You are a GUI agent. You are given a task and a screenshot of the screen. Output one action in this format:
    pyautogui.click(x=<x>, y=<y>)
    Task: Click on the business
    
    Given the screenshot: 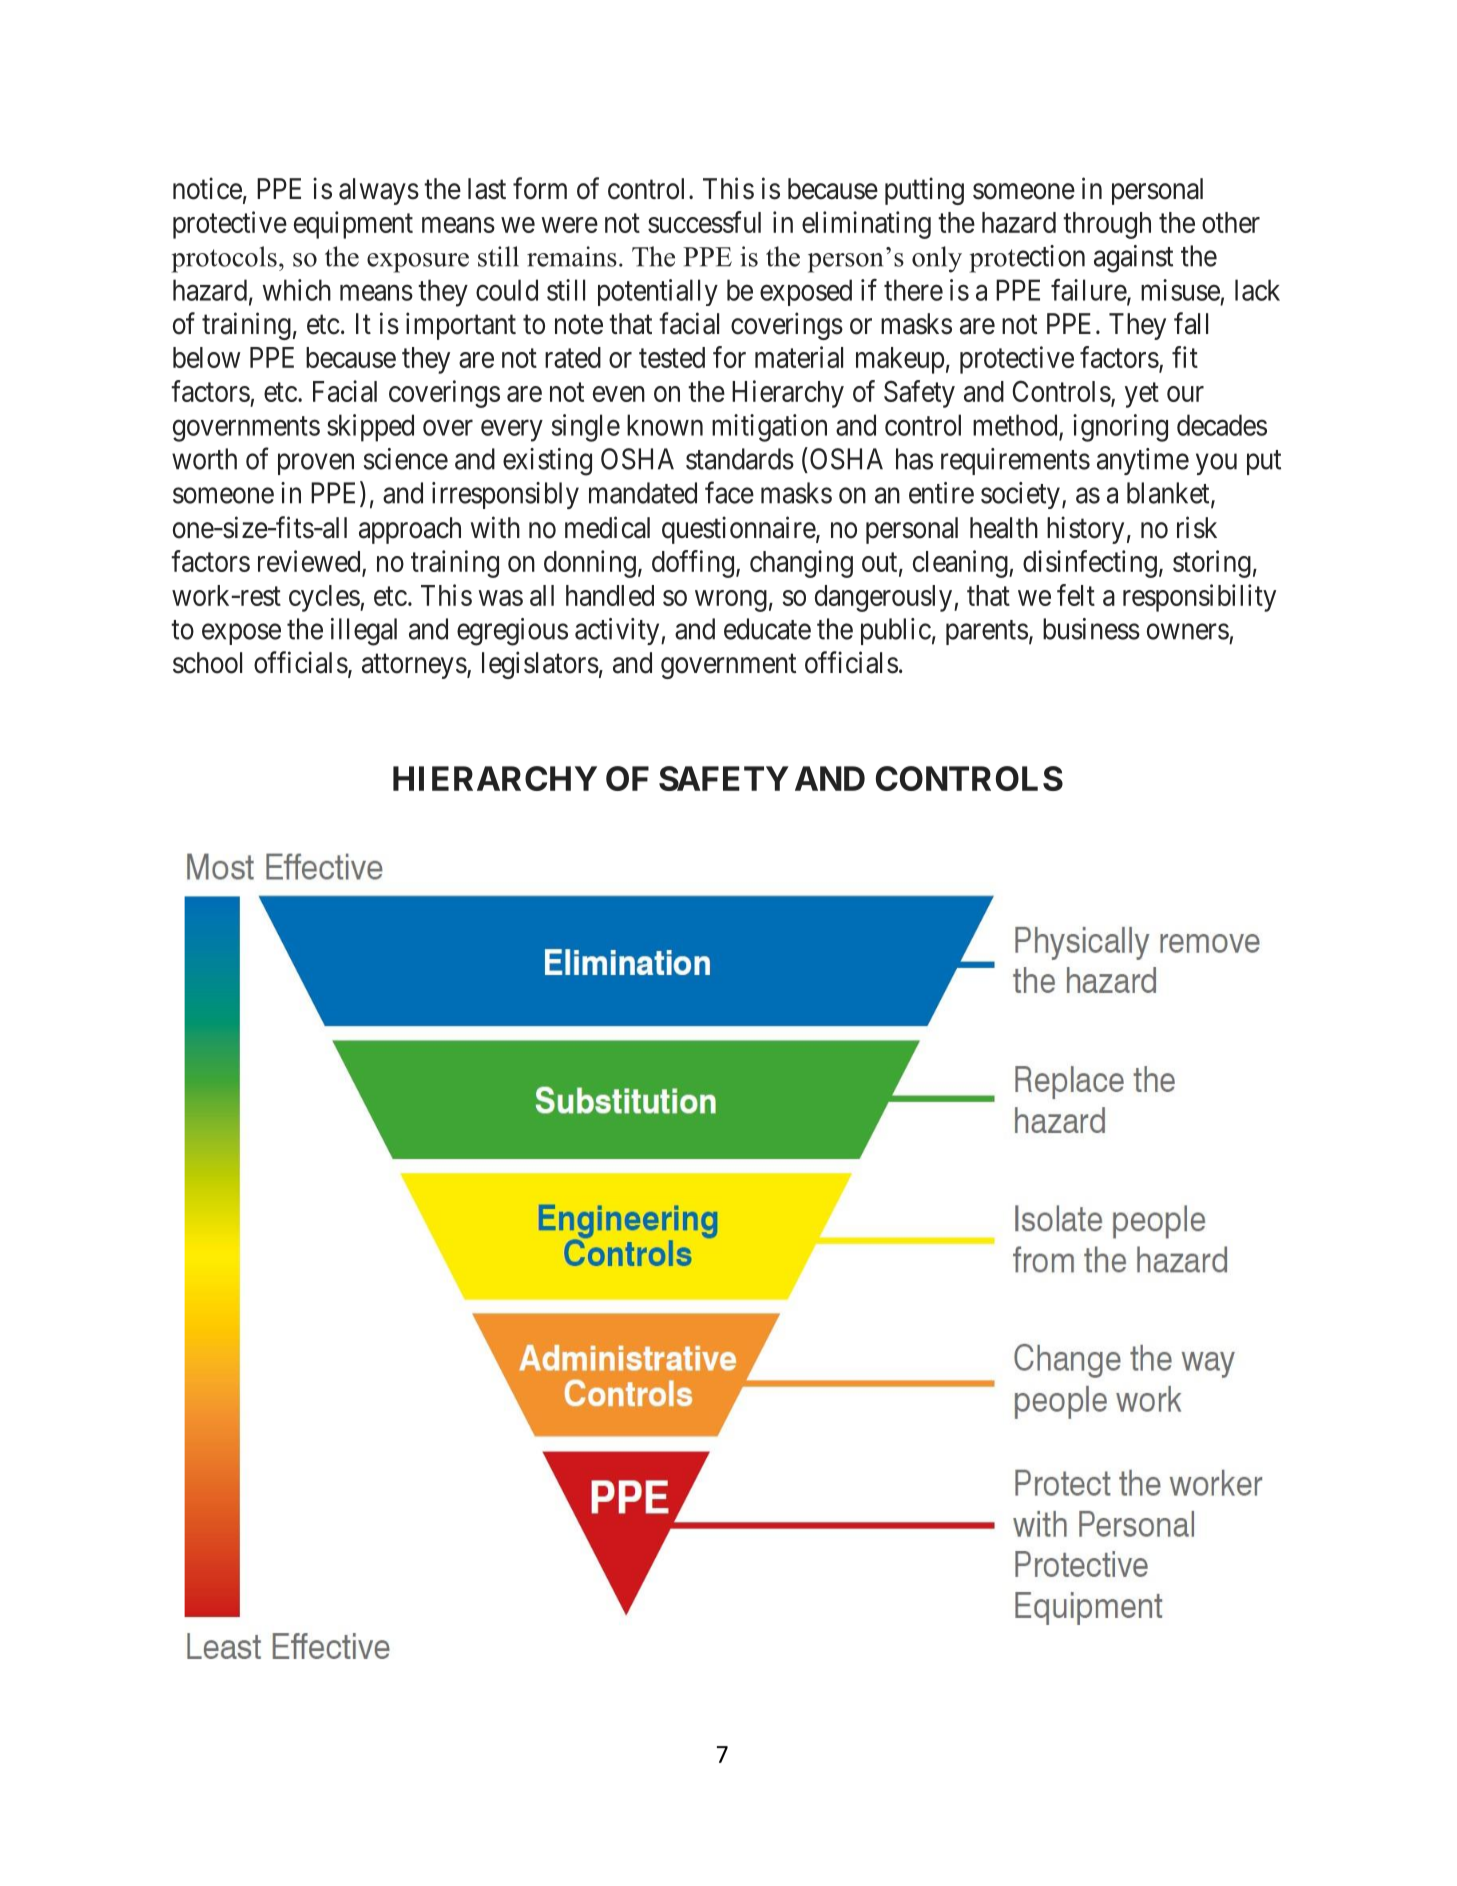 What is the action you would take?
    pyautogui.click(x=1091, y=629)
